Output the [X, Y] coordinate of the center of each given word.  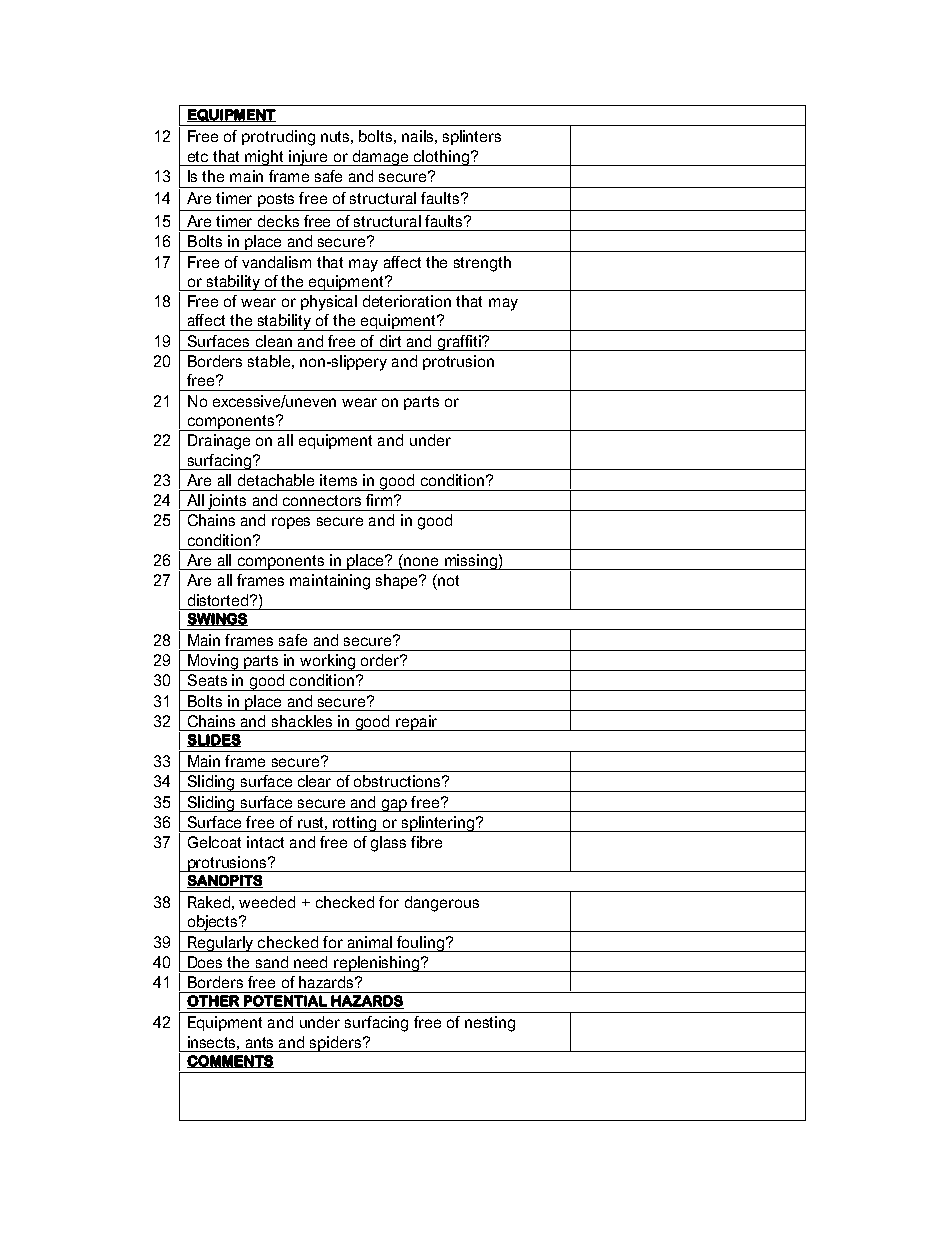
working [328, 662]
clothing [441, 158]
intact [265, 842]
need [310, 962]
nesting [490, 1024]
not [447, 580]
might [265, 158]
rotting [355, 824]
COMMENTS [230, 1061]
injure [309, 158]
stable [269, 361]
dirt [390, 341]
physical [329, 303]
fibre [426, 842]
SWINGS [217, 619]
